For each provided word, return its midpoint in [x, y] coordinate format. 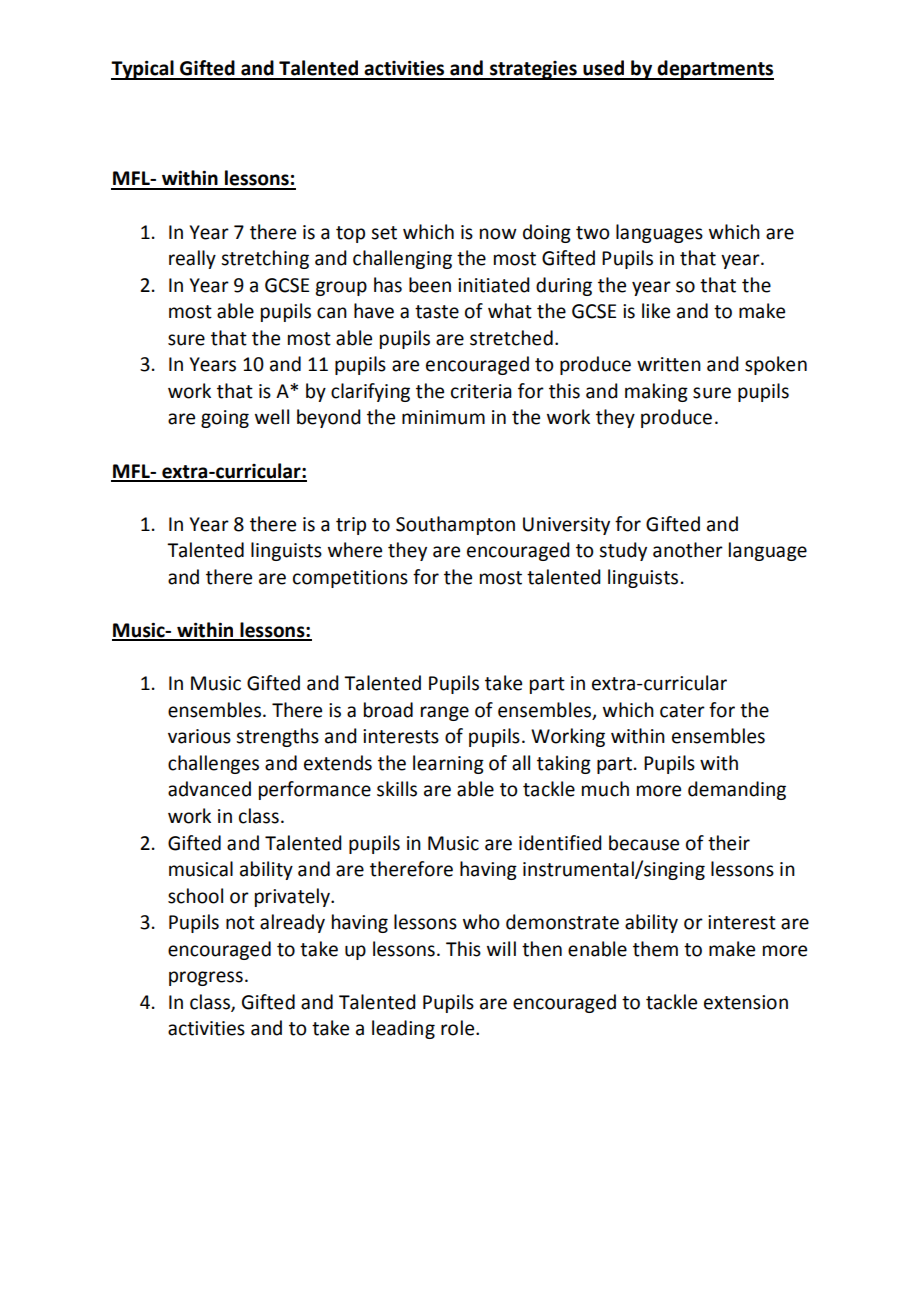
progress [206, 978]
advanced [209, 789]
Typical [143, 70]
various [199, 736]
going [225, 419]
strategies [533, 70]
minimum [443, 417]
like [656, 311]
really [192, 259]
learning [448, 764]
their [729, 843]
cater [682, 711]
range [445, 713]
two [593, 233]
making [656, 392]
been [430, 285]
